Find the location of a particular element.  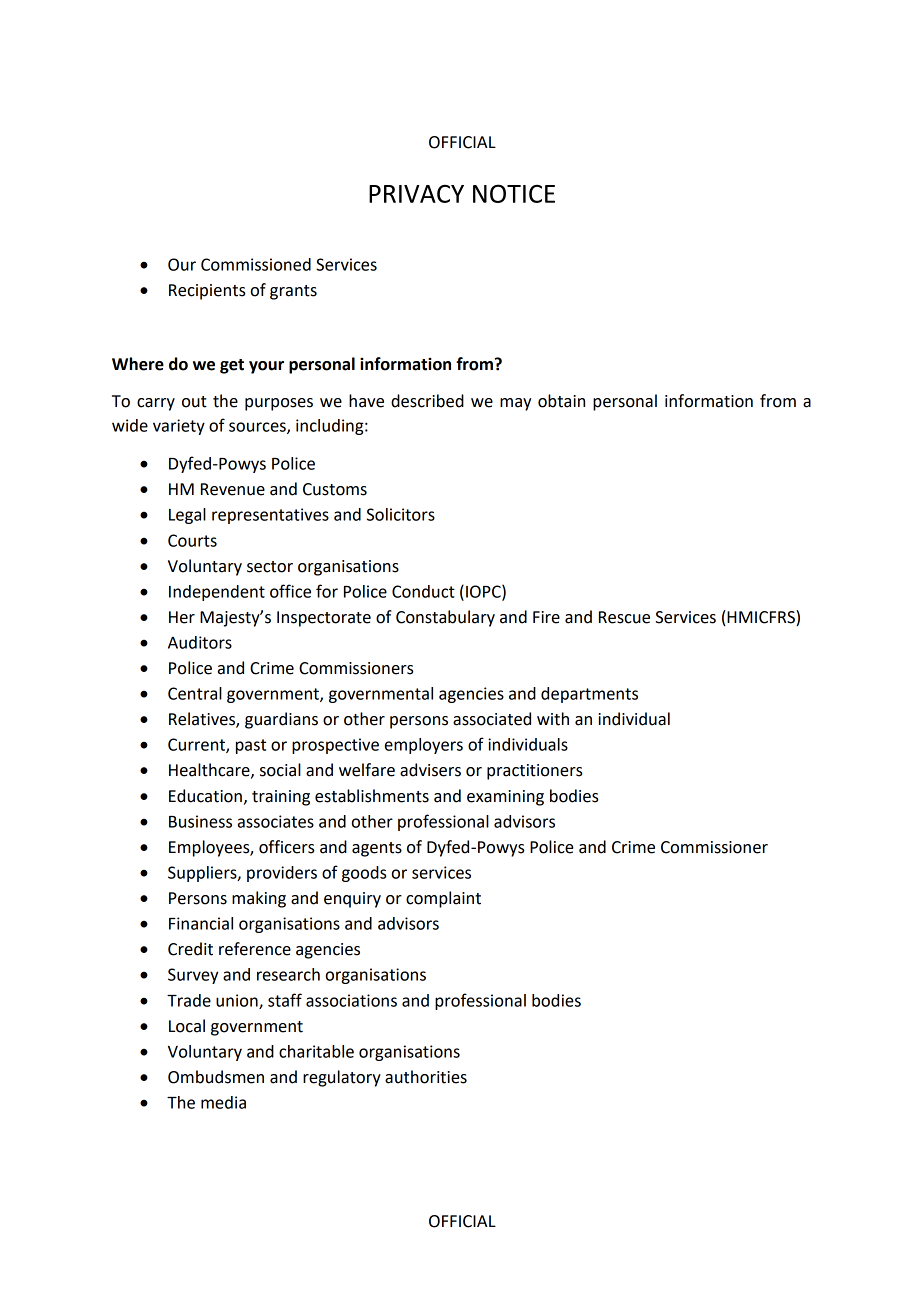

Recipients is located at coordinates (207, 292).
